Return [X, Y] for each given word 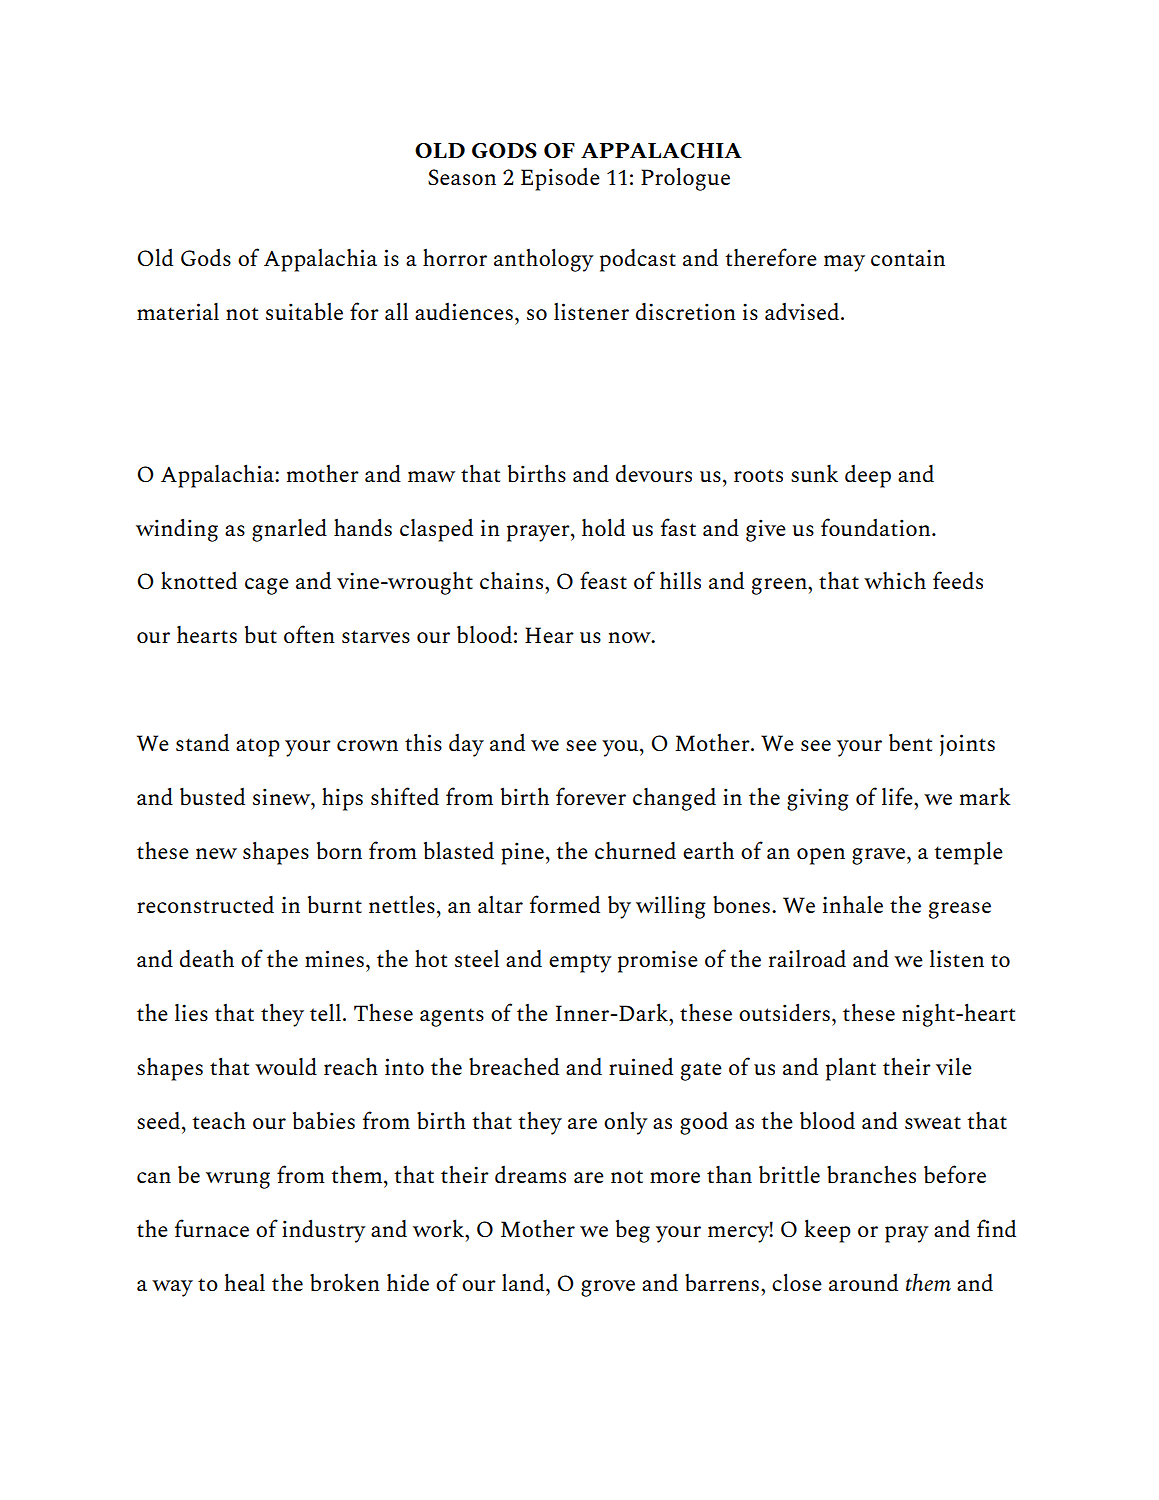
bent [910, 742]
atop [258, 747]
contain [908, 257]
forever [591, 796]
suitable [304, 311]
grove [608, 1288]
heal [245, 1282]
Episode [560, 179]
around [863, 1282]
